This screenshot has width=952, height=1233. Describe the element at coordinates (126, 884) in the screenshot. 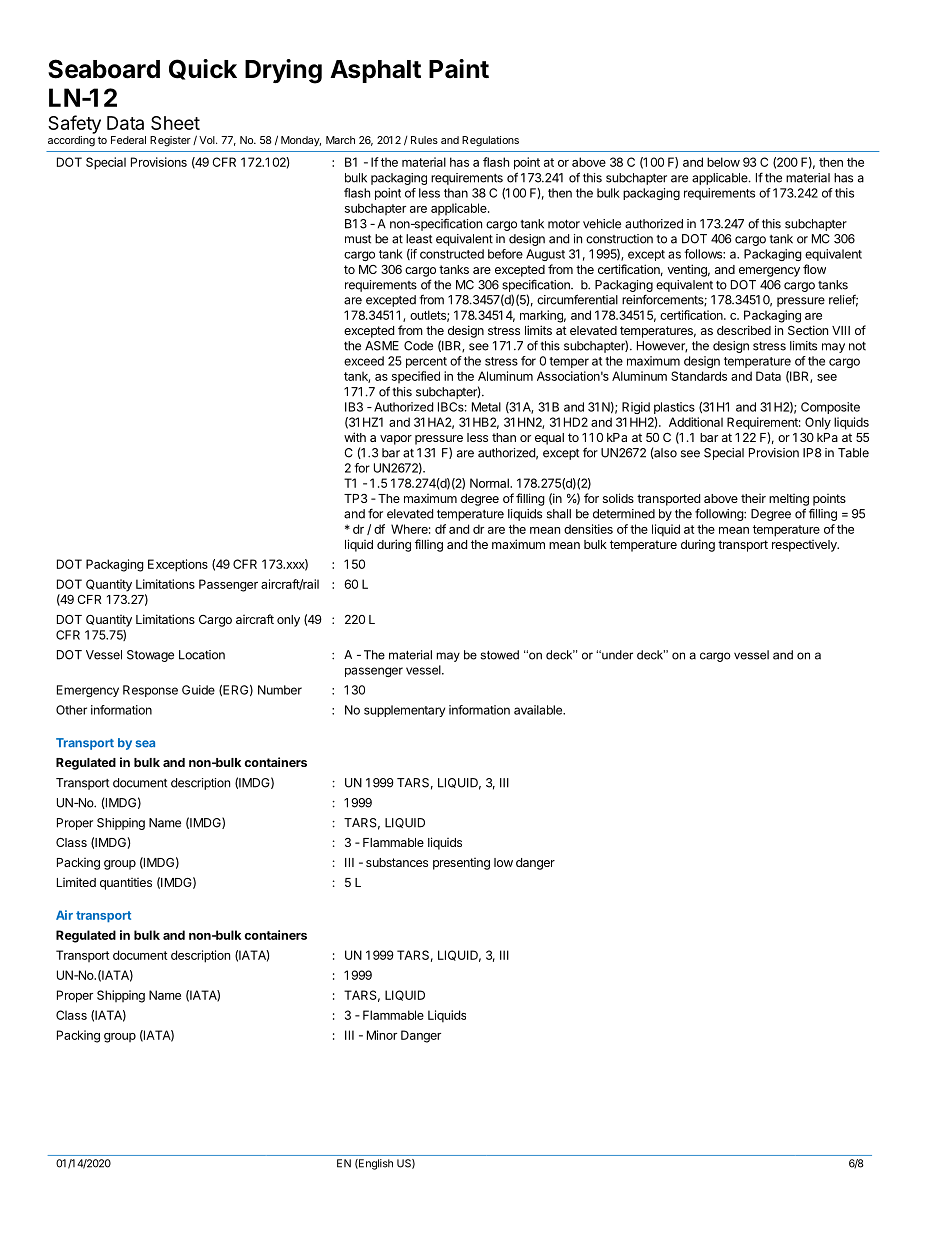

I see `quantities` at that location.
